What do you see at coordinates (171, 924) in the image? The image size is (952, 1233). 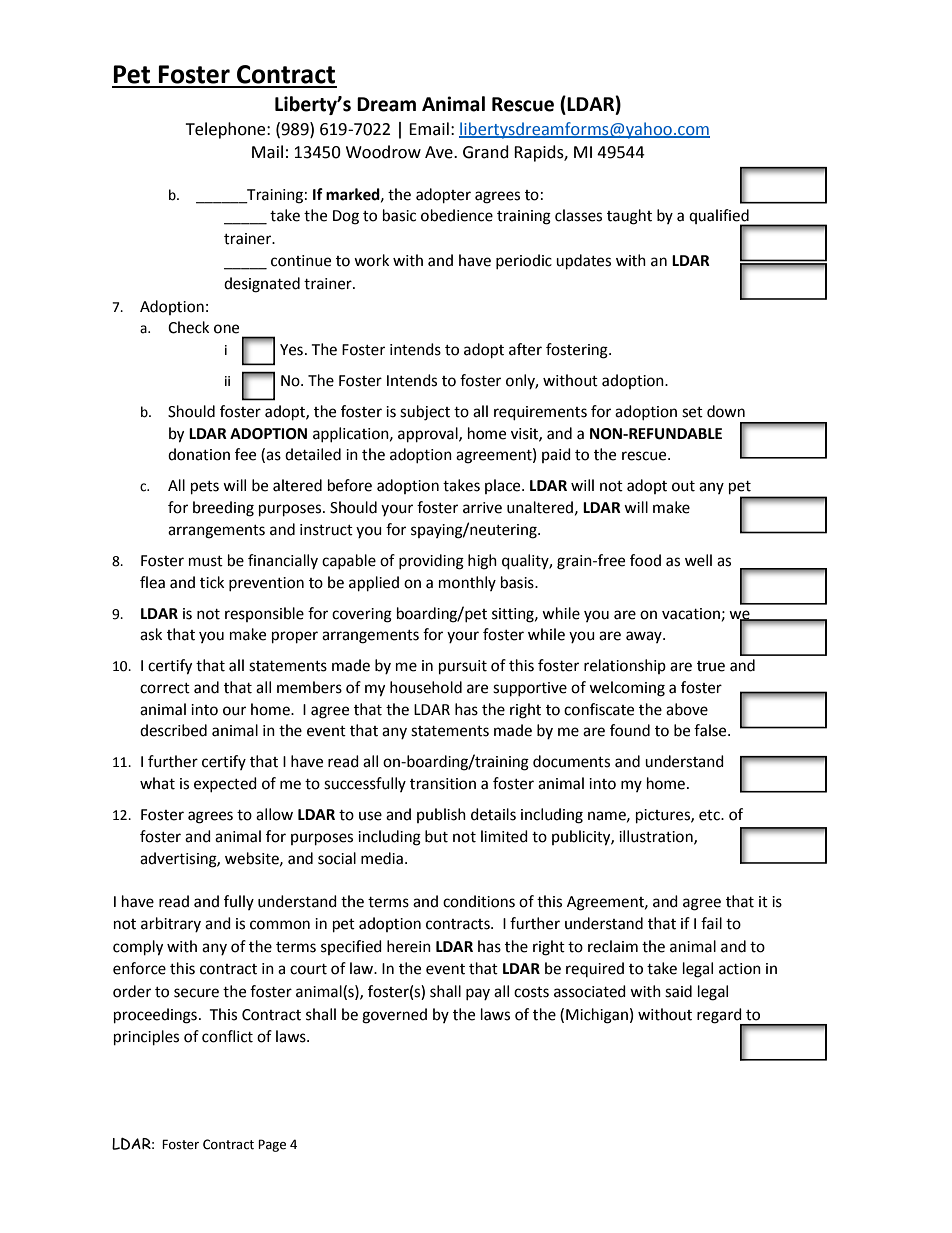 I see `arbitrary` at bounding box center [171, 924].
